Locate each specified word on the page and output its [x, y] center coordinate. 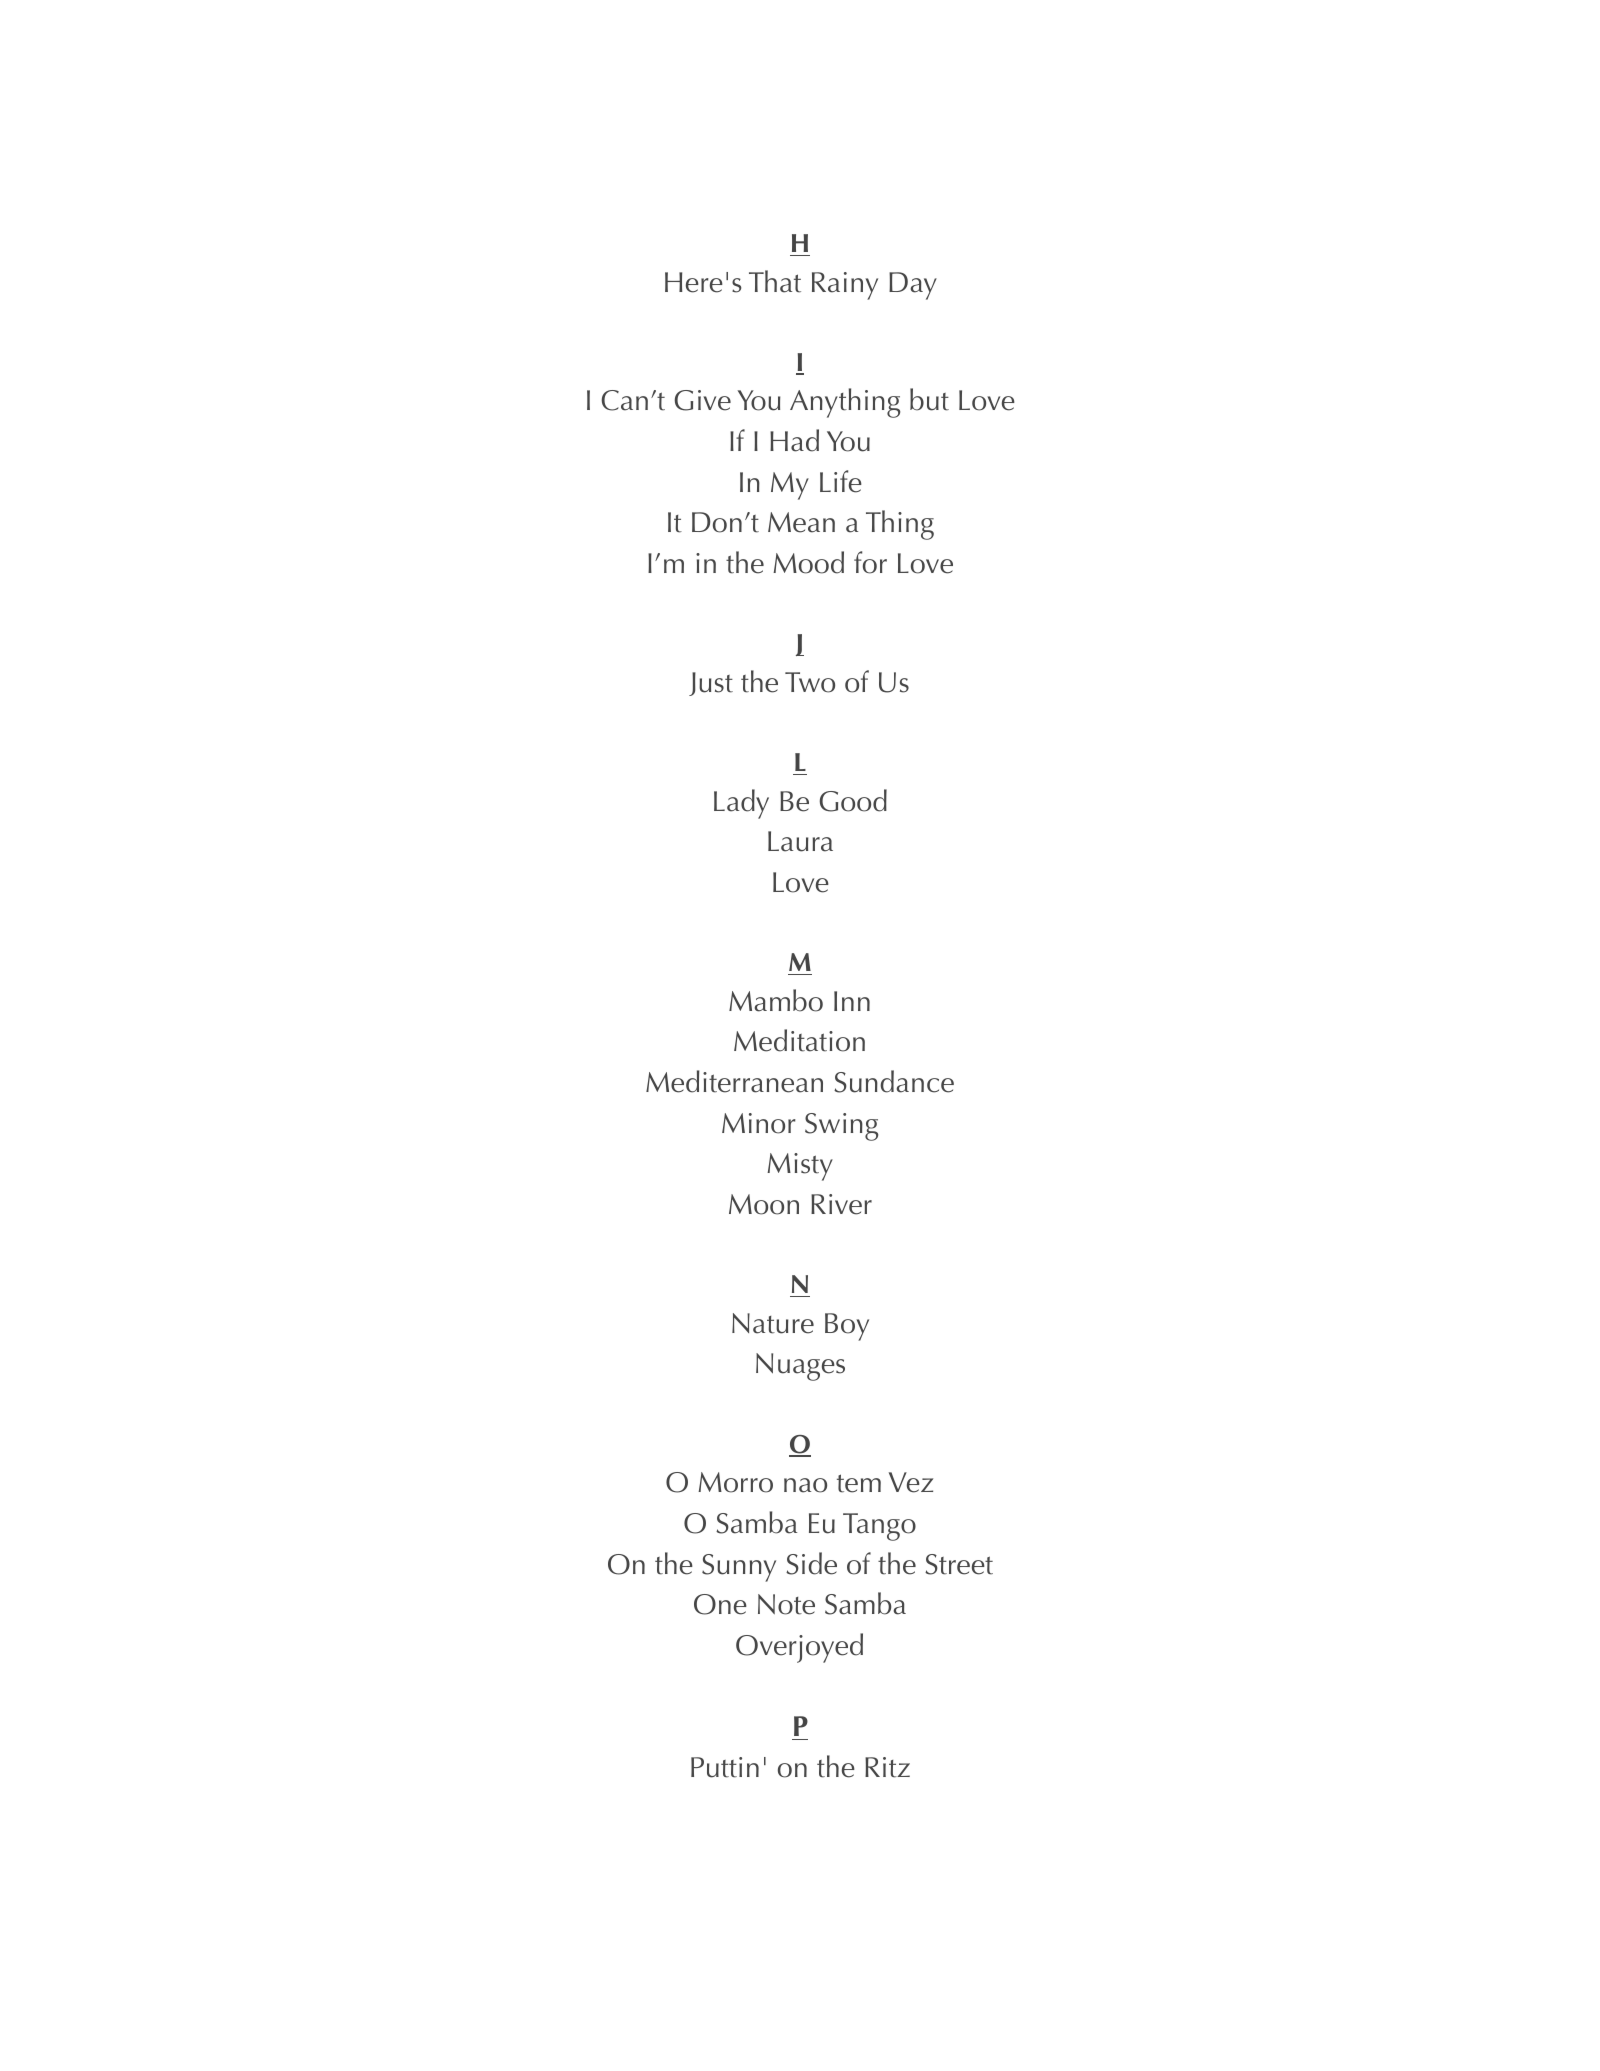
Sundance [894, 1081]
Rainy [845, 286]
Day [913, 286]
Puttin [725, 1767]
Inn [852, 1001]
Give [703, 400]
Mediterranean [734, 1081]
